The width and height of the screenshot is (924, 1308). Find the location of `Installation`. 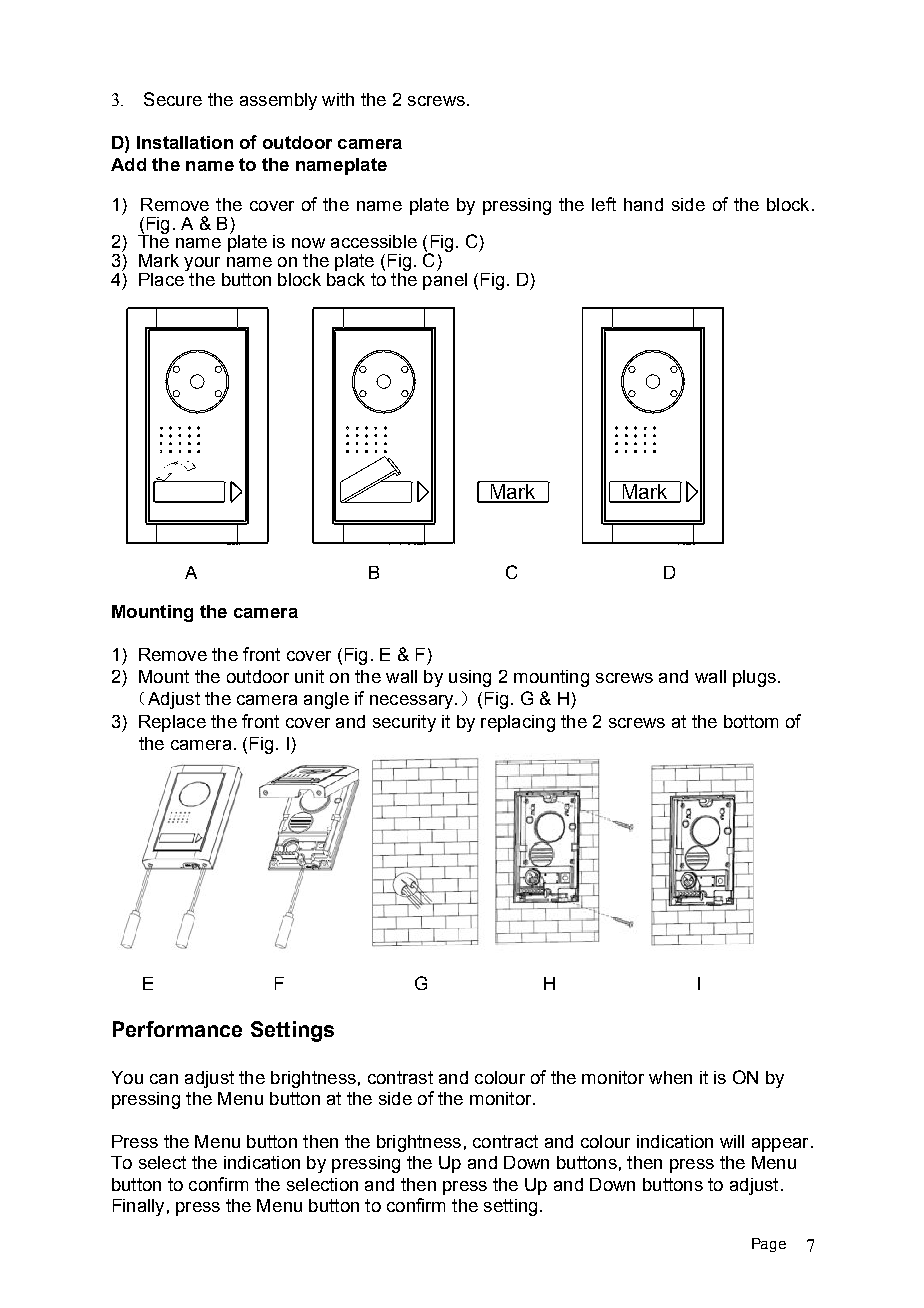

Installation is located at coordinates (185, 142).
